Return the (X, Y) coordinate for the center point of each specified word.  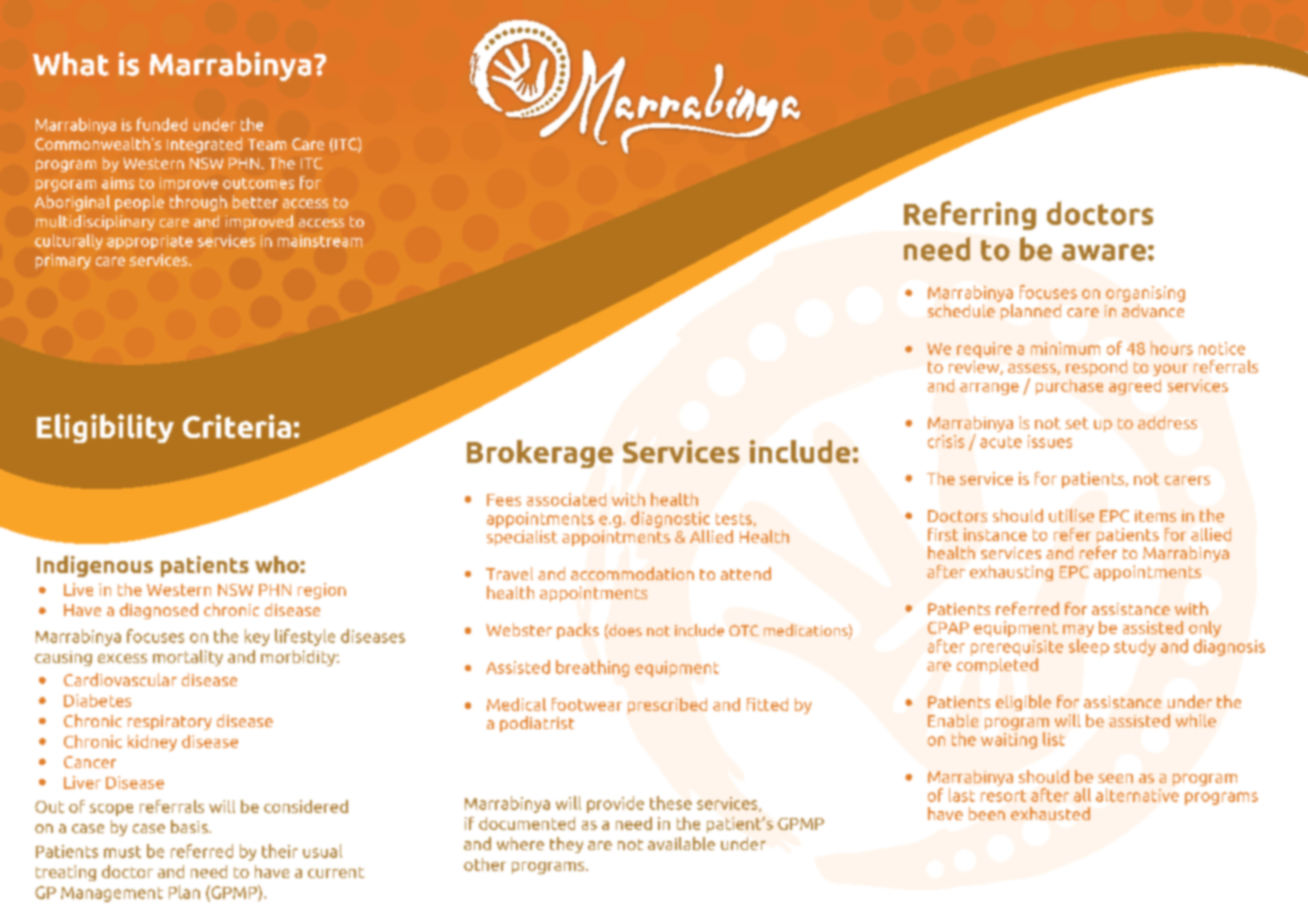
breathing (592, 668)
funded (162, 124)
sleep (1089, 647)
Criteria (237, 426)
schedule (961, 310)
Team (267, 144)
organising (1145, 294)
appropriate (150, 242)
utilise (1071, 515)
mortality (188, 658)
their (280, 851)
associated (566, 499)
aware (1104, 252)
